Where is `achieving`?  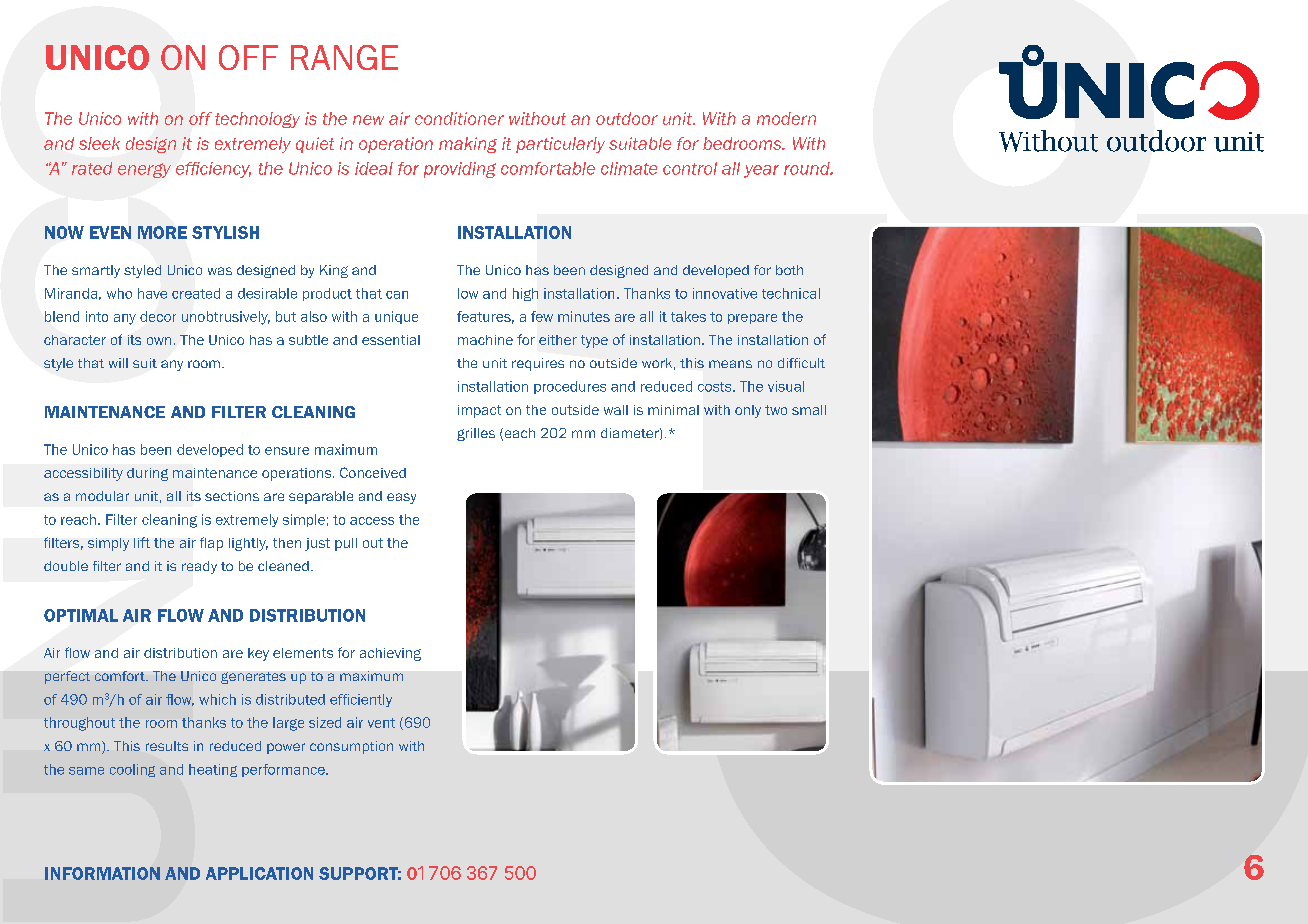
achieving is located at coordinates (390, 654).
